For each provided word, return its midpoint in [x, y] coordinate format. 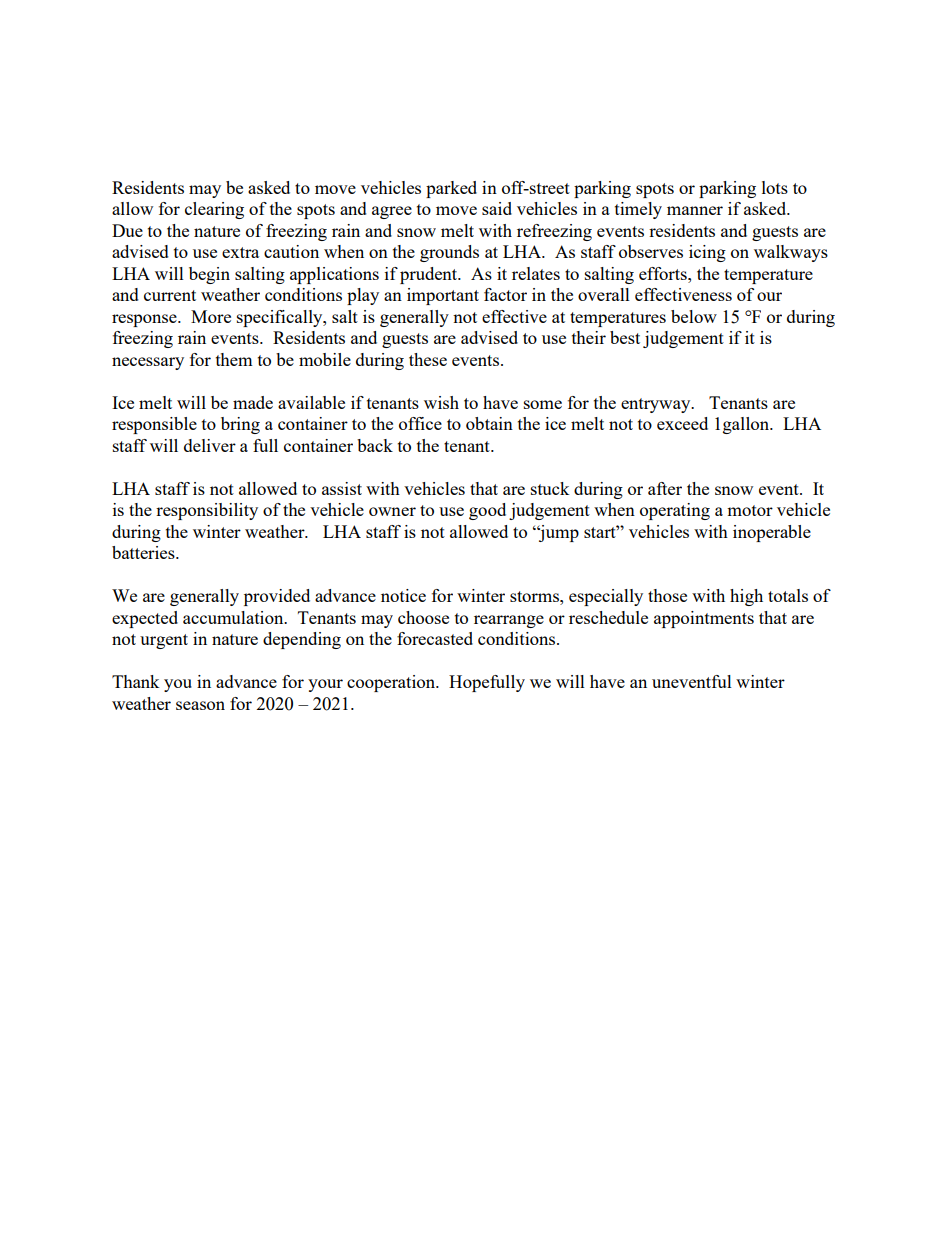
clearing [214, 210]
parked [451, 189]
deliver [210, 445]
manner [695, 210]
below [694, 316]
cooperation [392, 683]
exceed [682, 423]
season [200, 705]
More [211, 316]
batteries [144, 552]
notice [403, 595]
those [667, 595]
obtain [489, 423]
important [443, 296]
